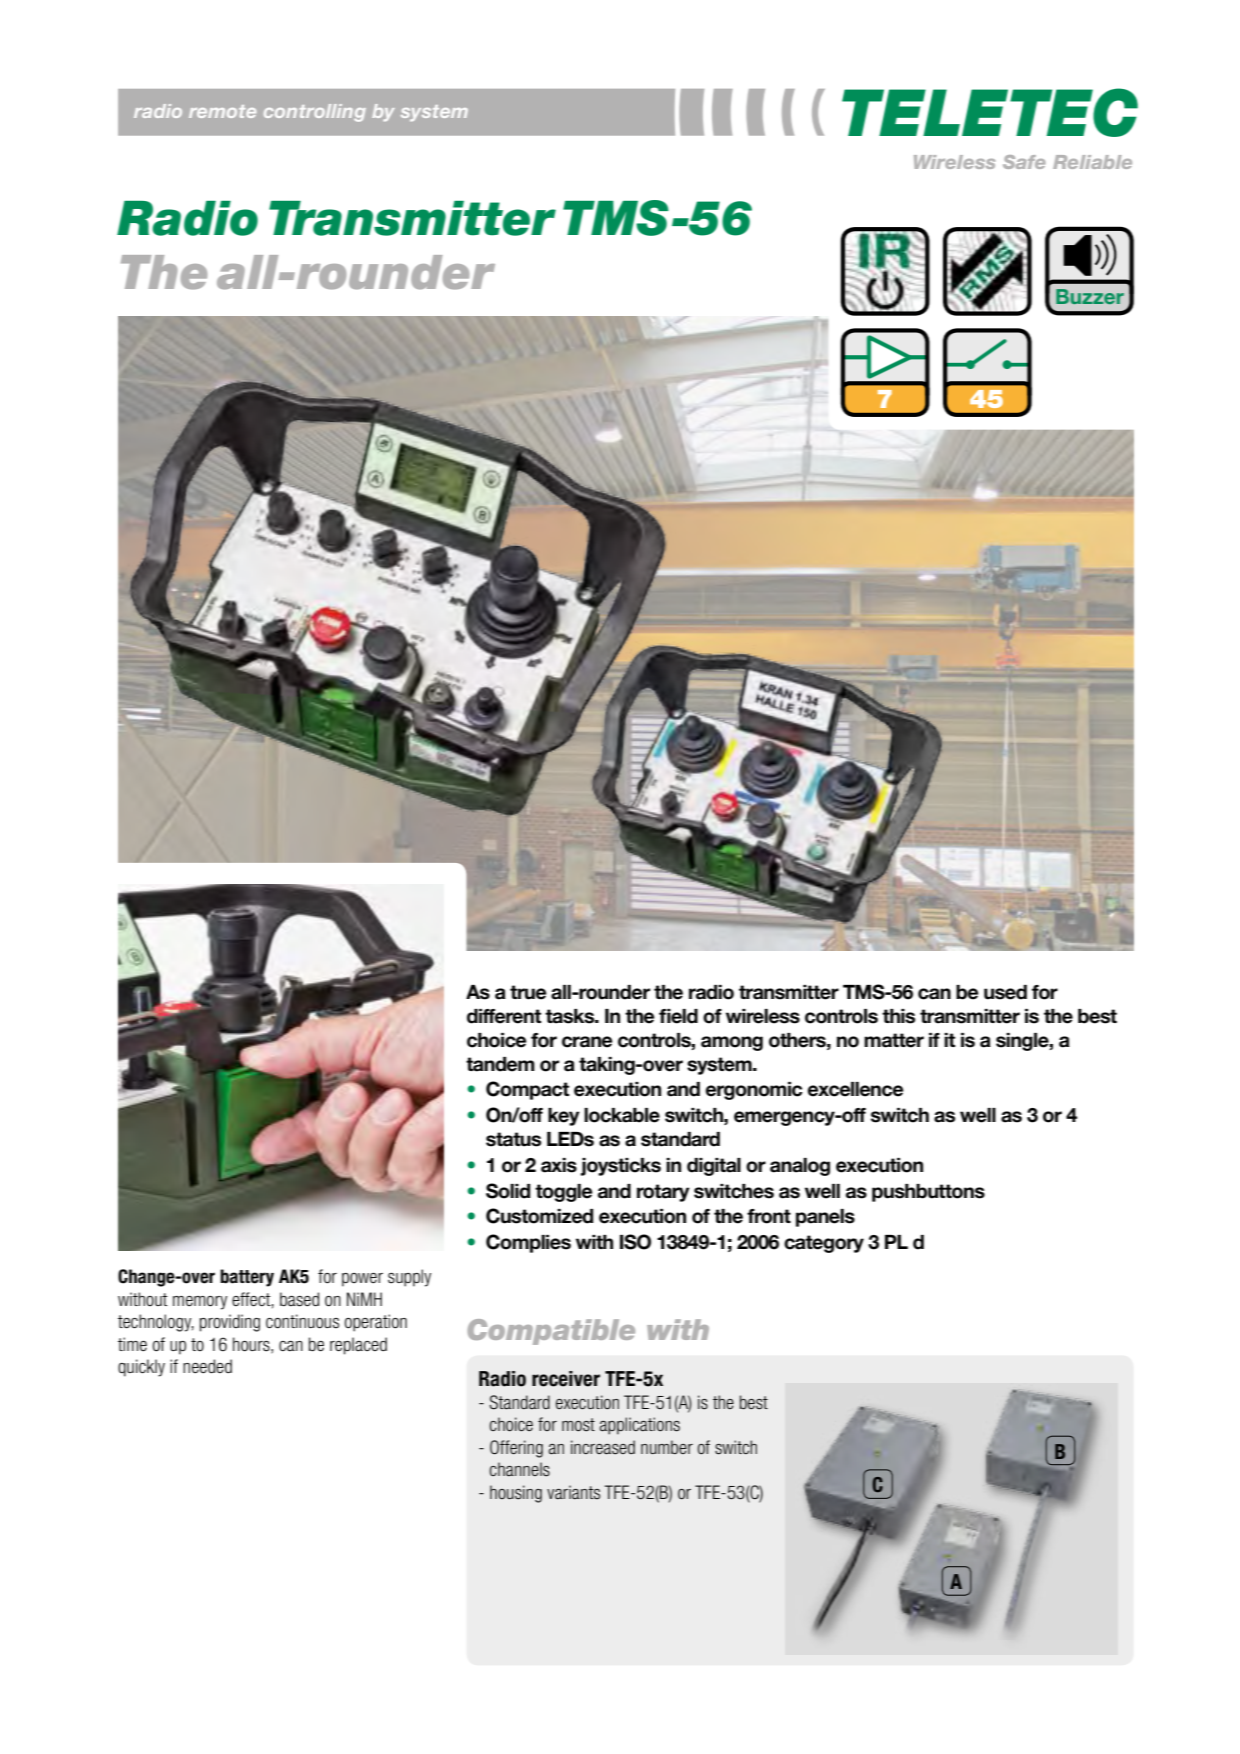 The width and height of the screenshot is (1240, 1754). I want to click on true, so click(528, 992).
